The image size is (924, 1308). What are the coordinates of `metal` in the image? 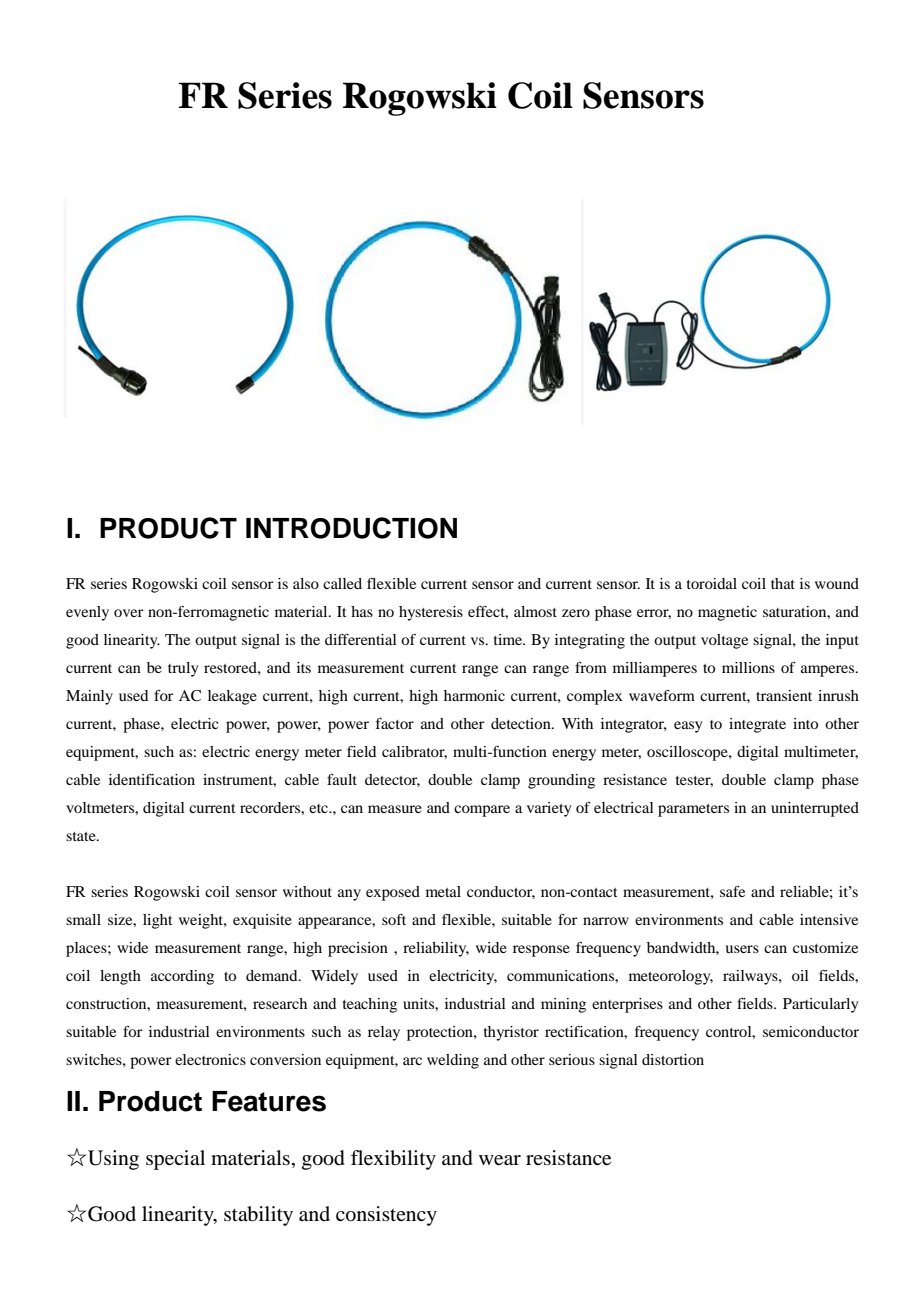 It's located at (443, 891).
